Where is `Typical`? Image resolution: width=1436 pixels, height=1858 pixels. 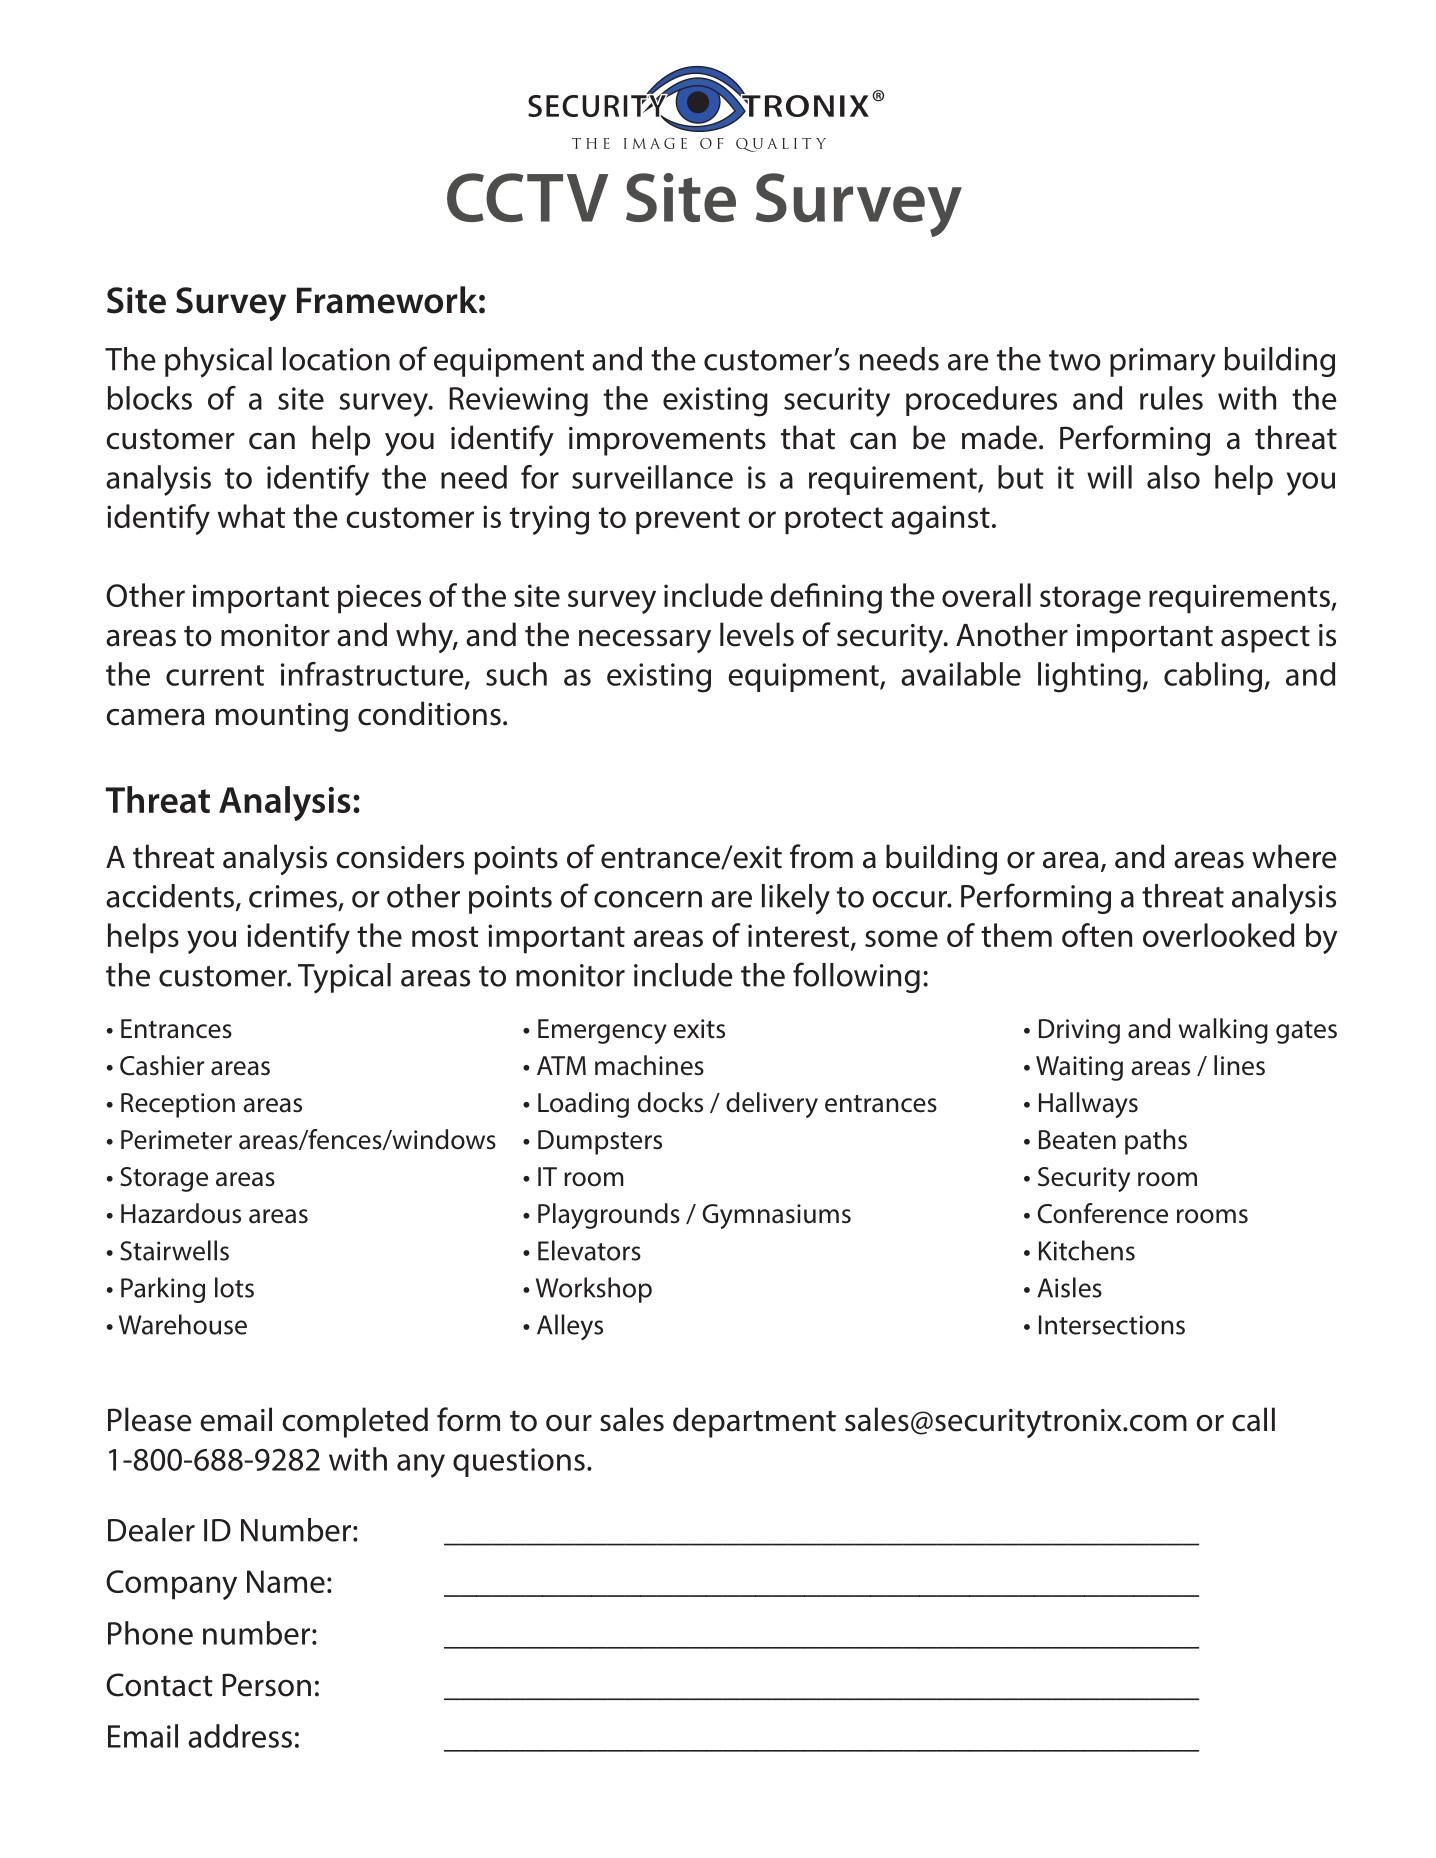
Typical is located at coordinates (344, 978).
